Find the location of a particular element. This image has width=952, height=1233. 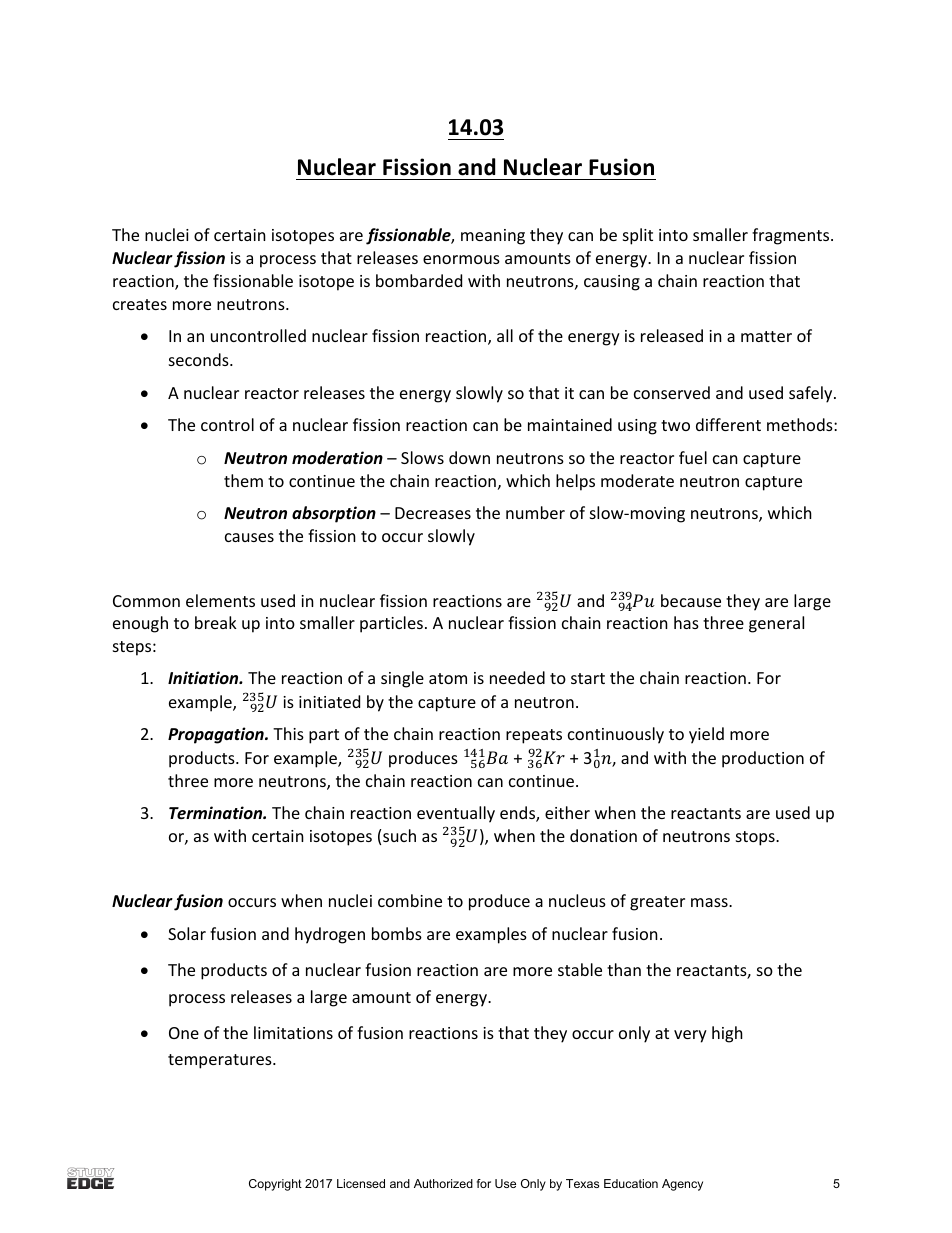

fragments is located at coordinates (792, 236).
